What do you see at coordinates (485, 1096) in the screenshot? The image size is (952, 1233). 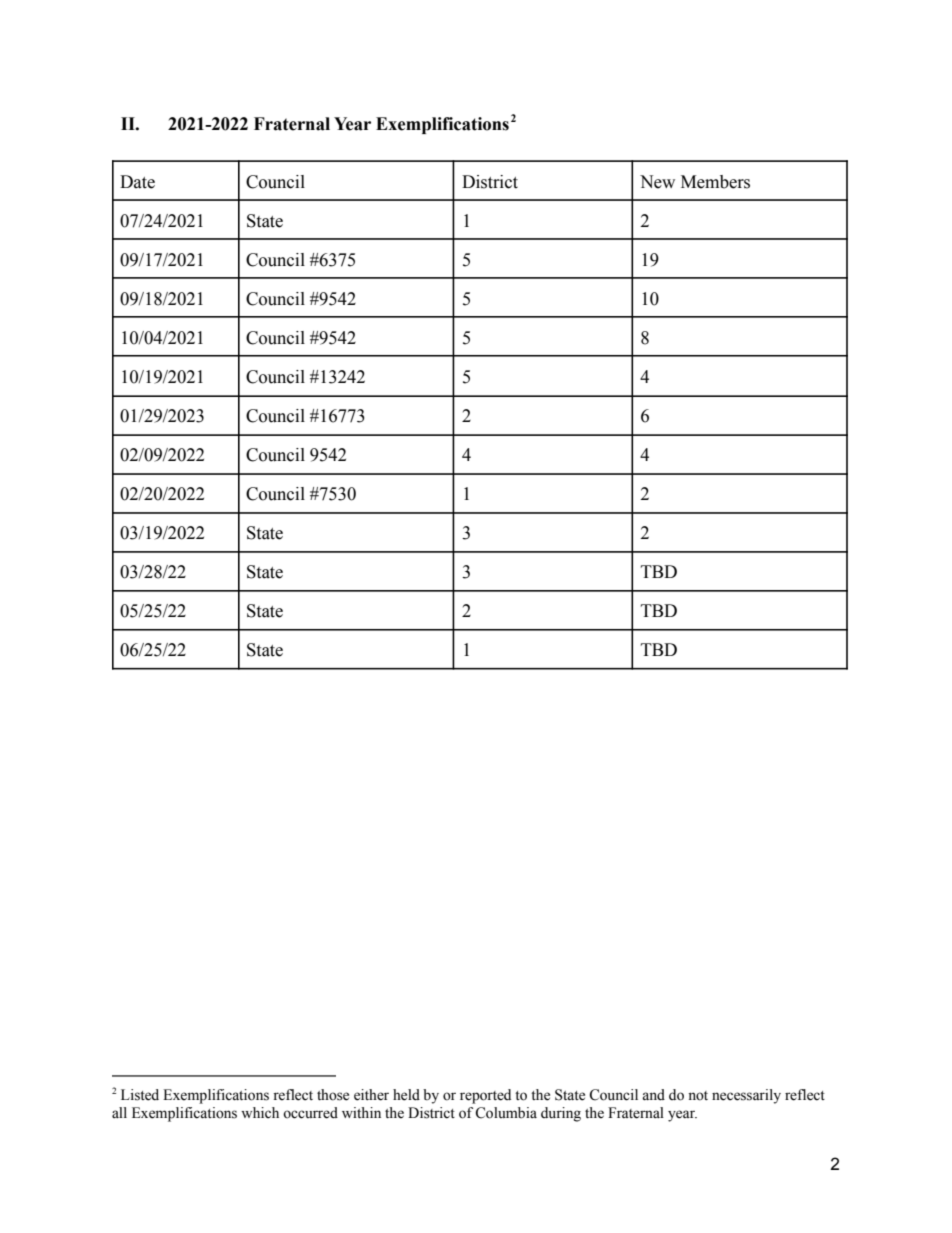 I see `reported` at bounding box center [485, 1096].
